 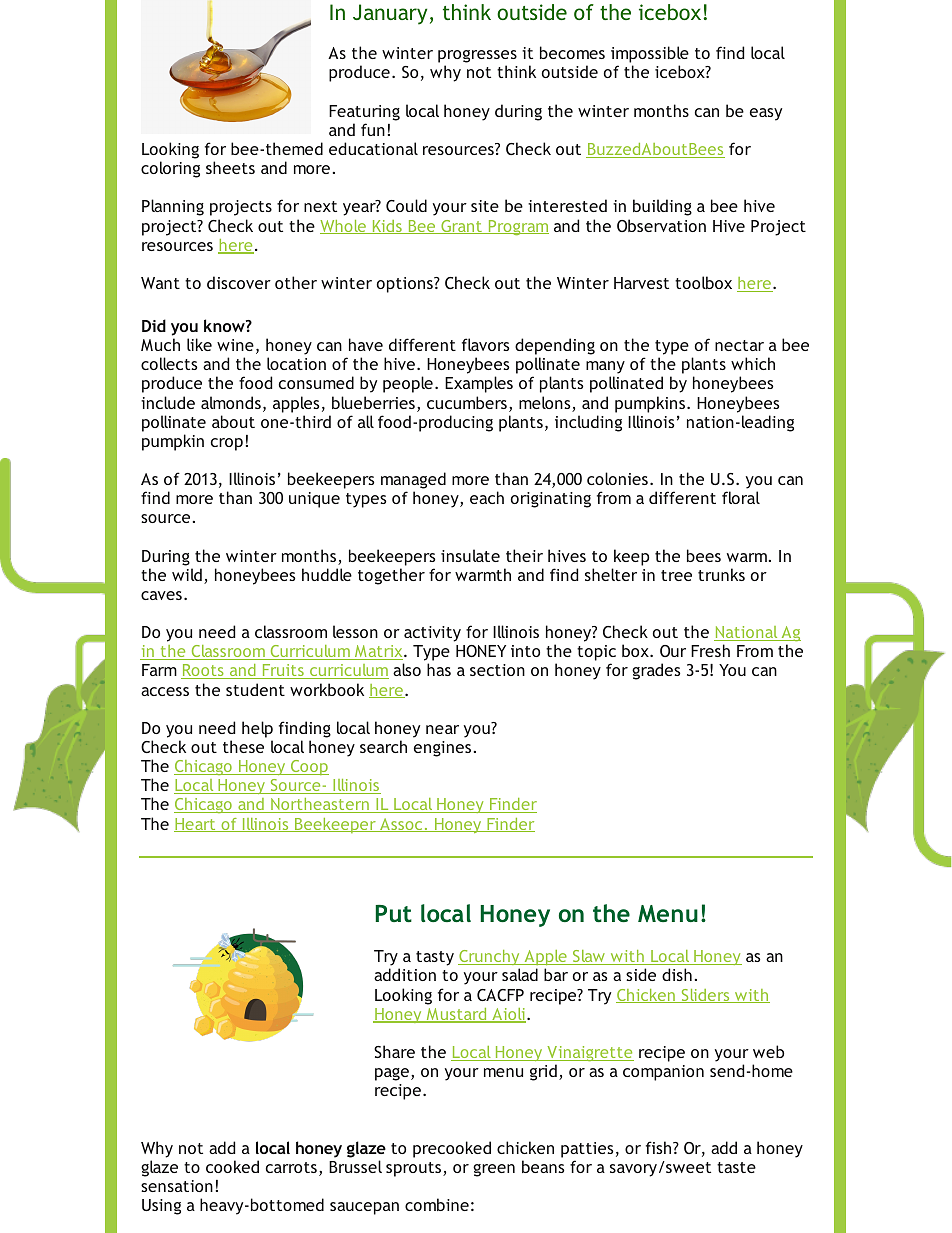 What do you see at coordinates (650, 56) in the document?
I see `impossible` at bounding box center [650, 56].
